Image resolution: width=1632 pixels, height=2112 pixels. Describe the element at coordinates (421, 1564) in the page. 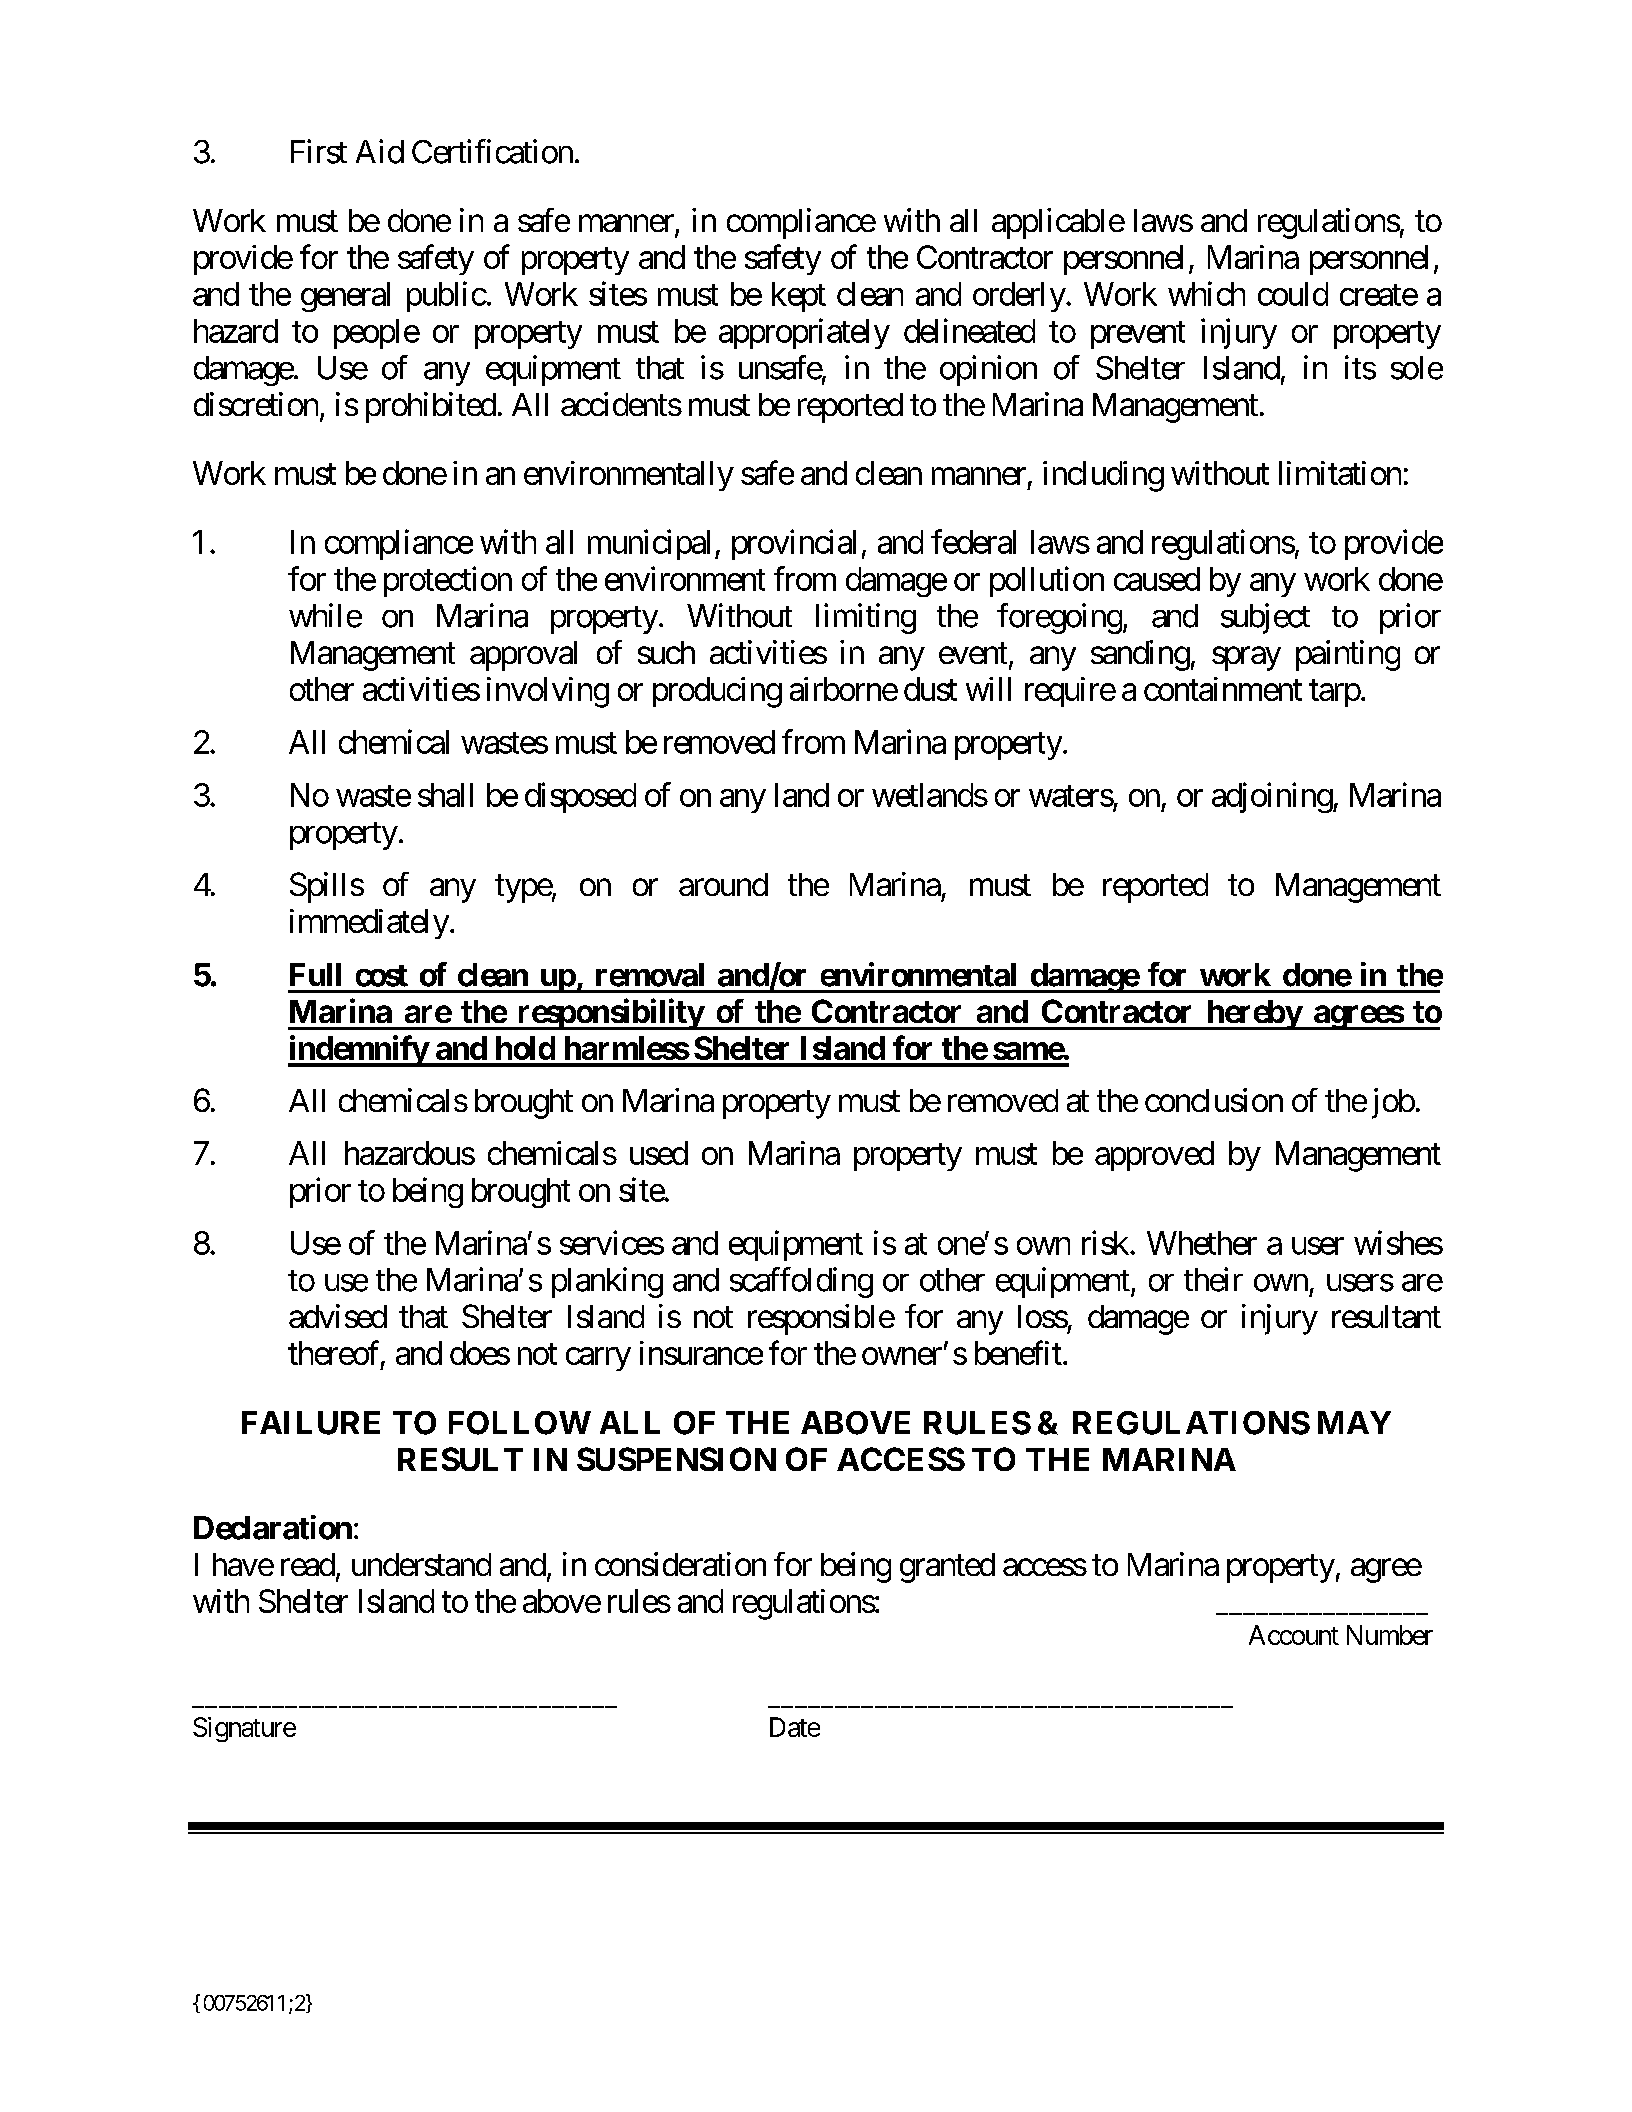

I see `understand` at that location.
